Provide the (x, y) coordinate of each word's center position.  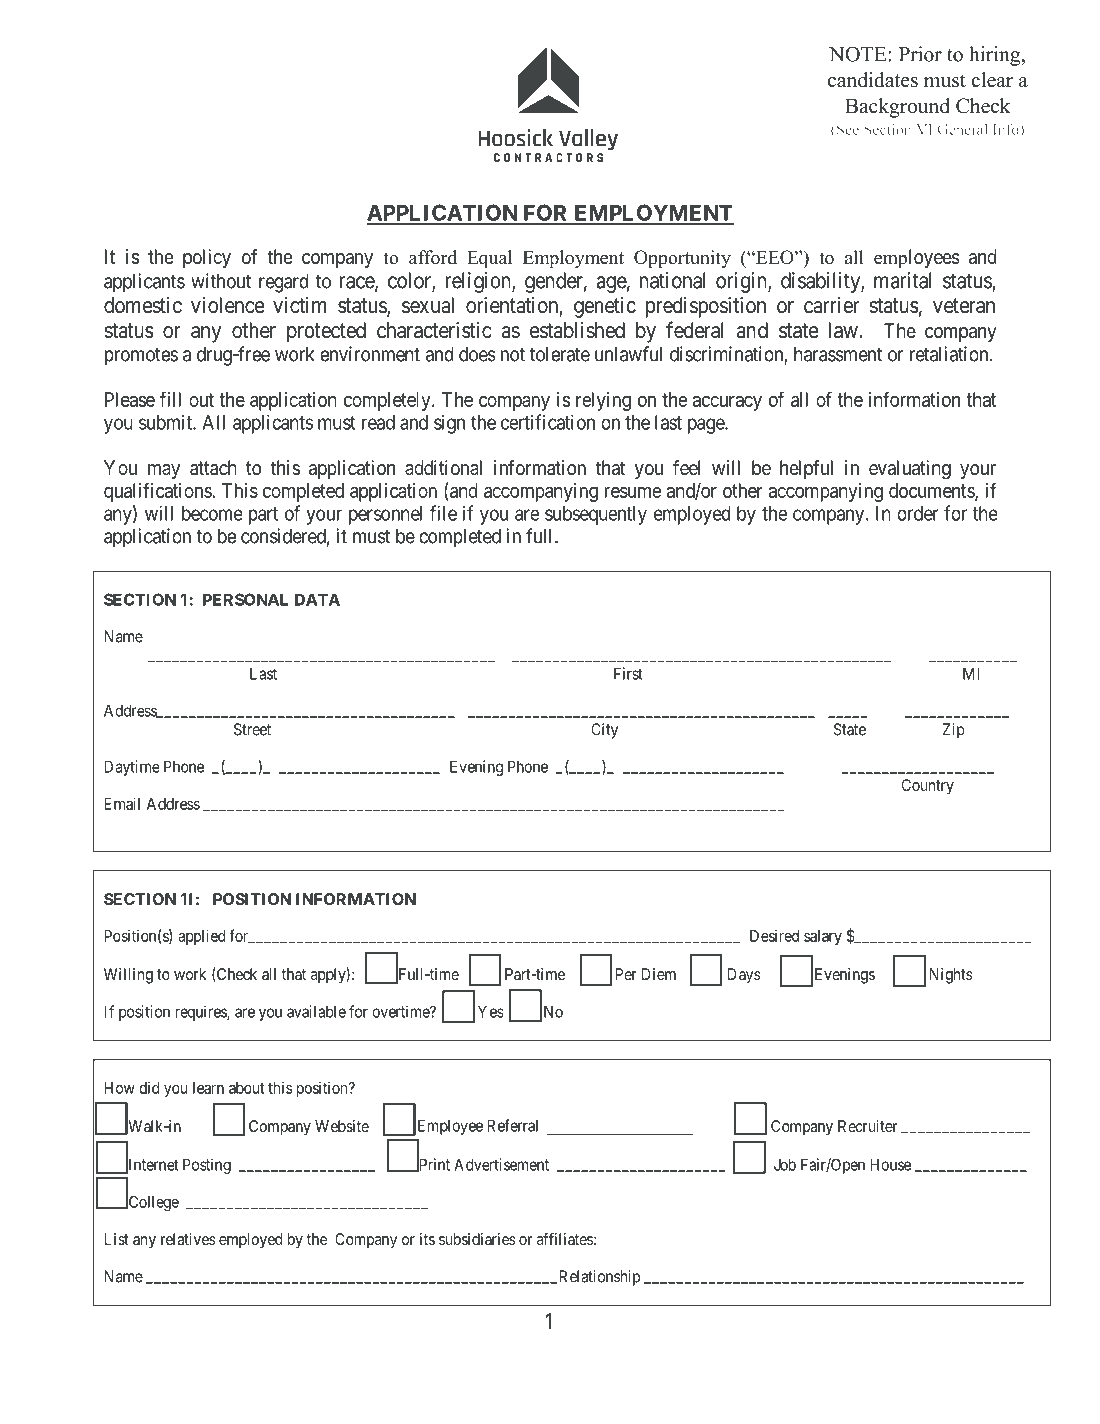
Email (122, 803)
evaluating (910, 470)
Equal (489, 259)
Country (928, 787)
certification (548, 422)
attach (213, 468)
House (890, 1164)
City (604, 731)
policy (207, 258)
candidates (873, 80)
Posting (207, 1166)
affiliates (565, 1238)
